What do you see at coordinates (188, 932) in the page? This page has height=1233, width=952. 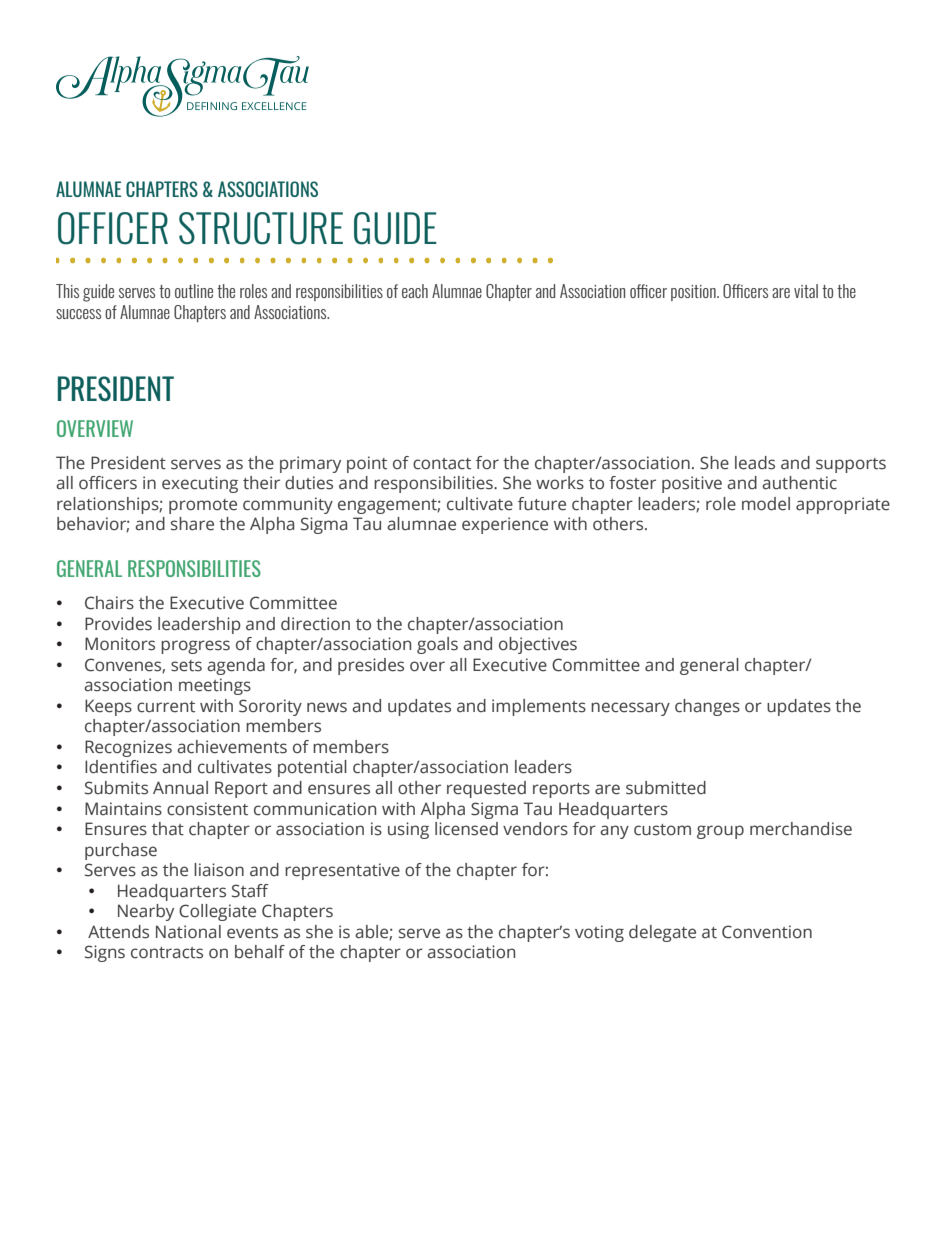 I see `National` at bounding box center [188, 932].
